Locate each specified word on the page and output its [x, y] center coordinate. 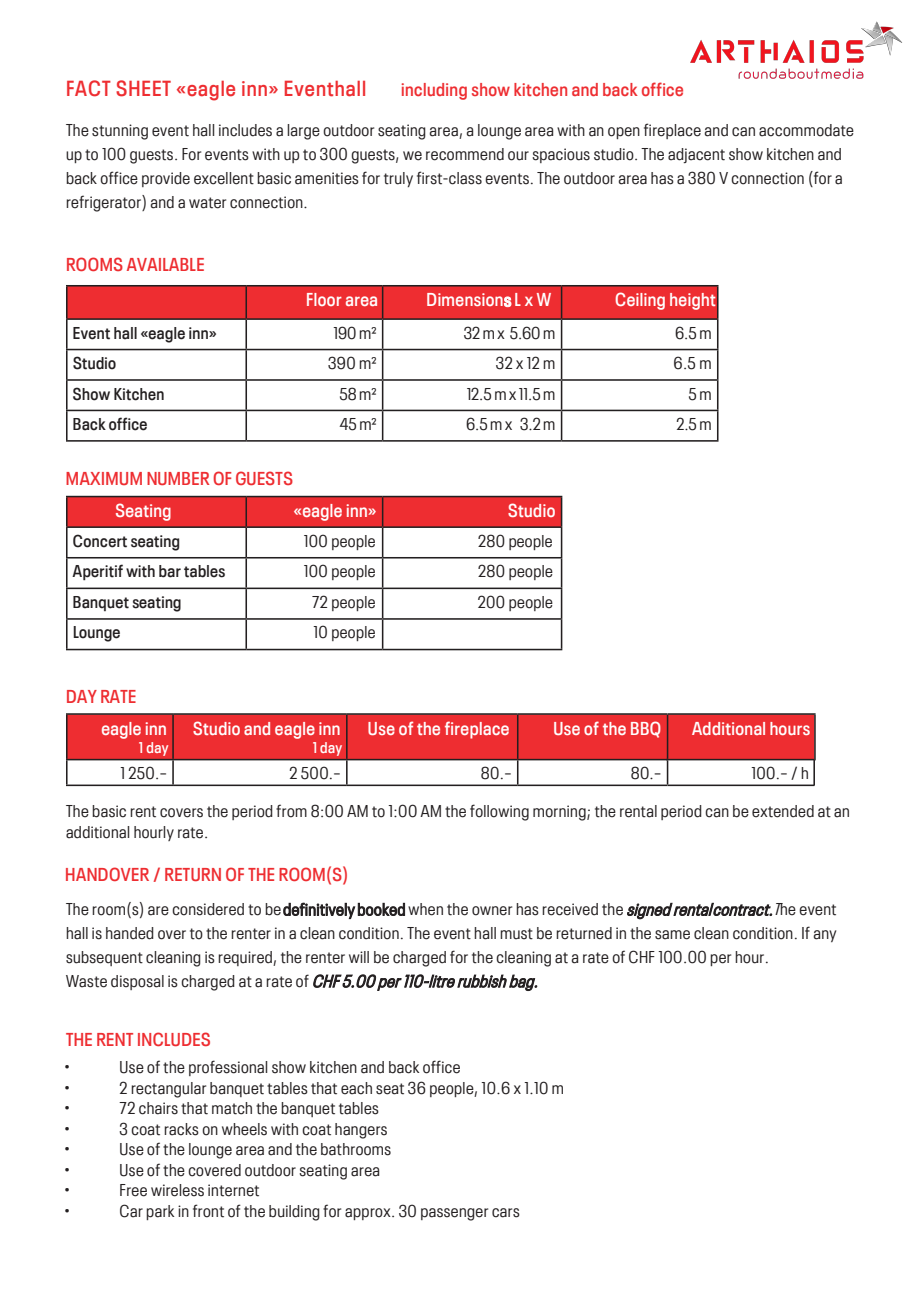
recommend [465, 154]
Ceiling [640, 301]
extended [783, 811]
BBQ [646, 729]
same [672, 935]
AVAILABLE [165, 264]
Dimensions [469, 300]
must [516, 934]
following [499, 812]
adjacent [696, 155]
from [291, 811]
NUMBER [178, 478]
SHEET [143, 88]
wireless [177, 1190]
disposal [137, 982]
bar [170, 571]
